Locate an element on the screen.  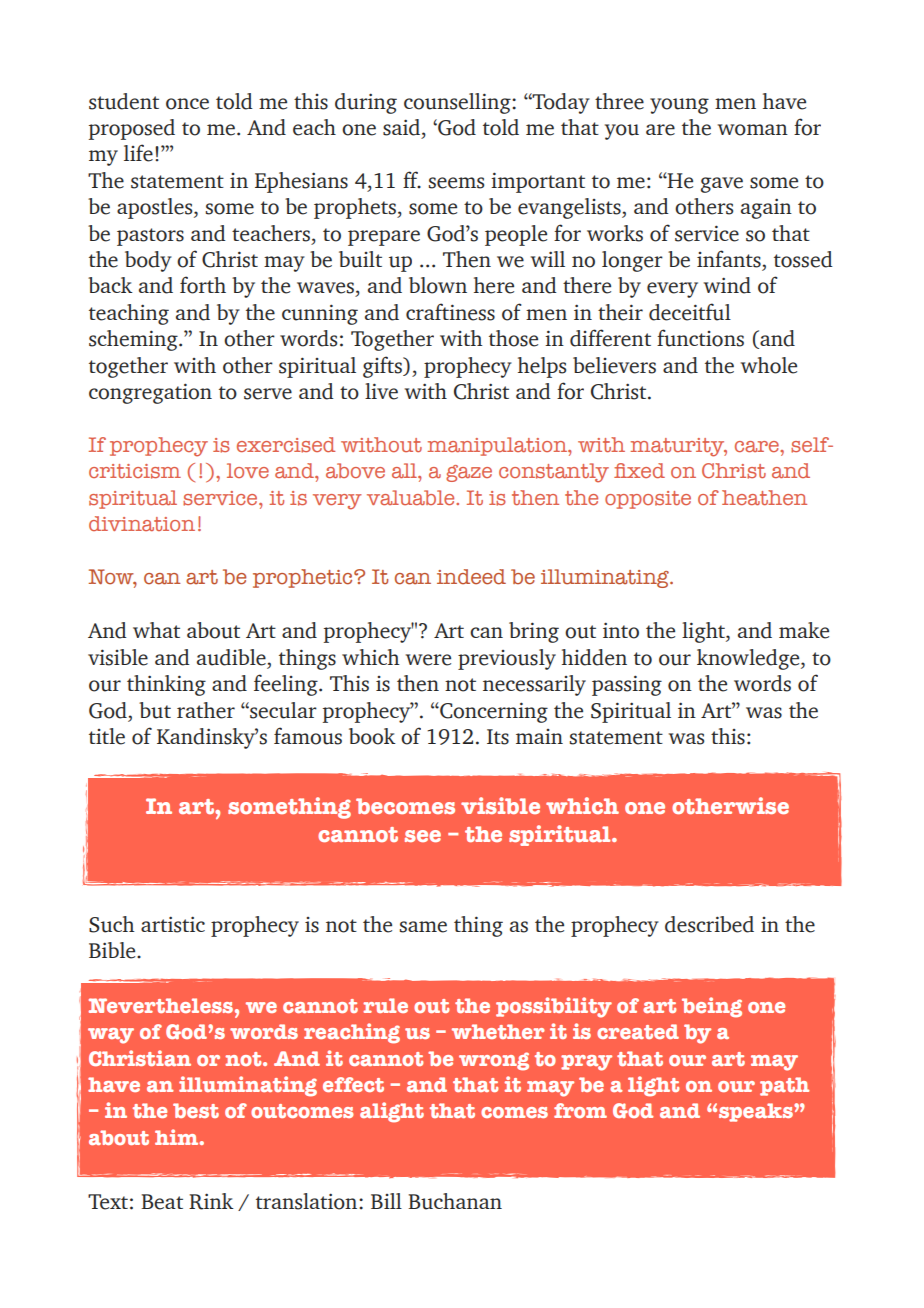
love is located at coordinates (248, 470).
